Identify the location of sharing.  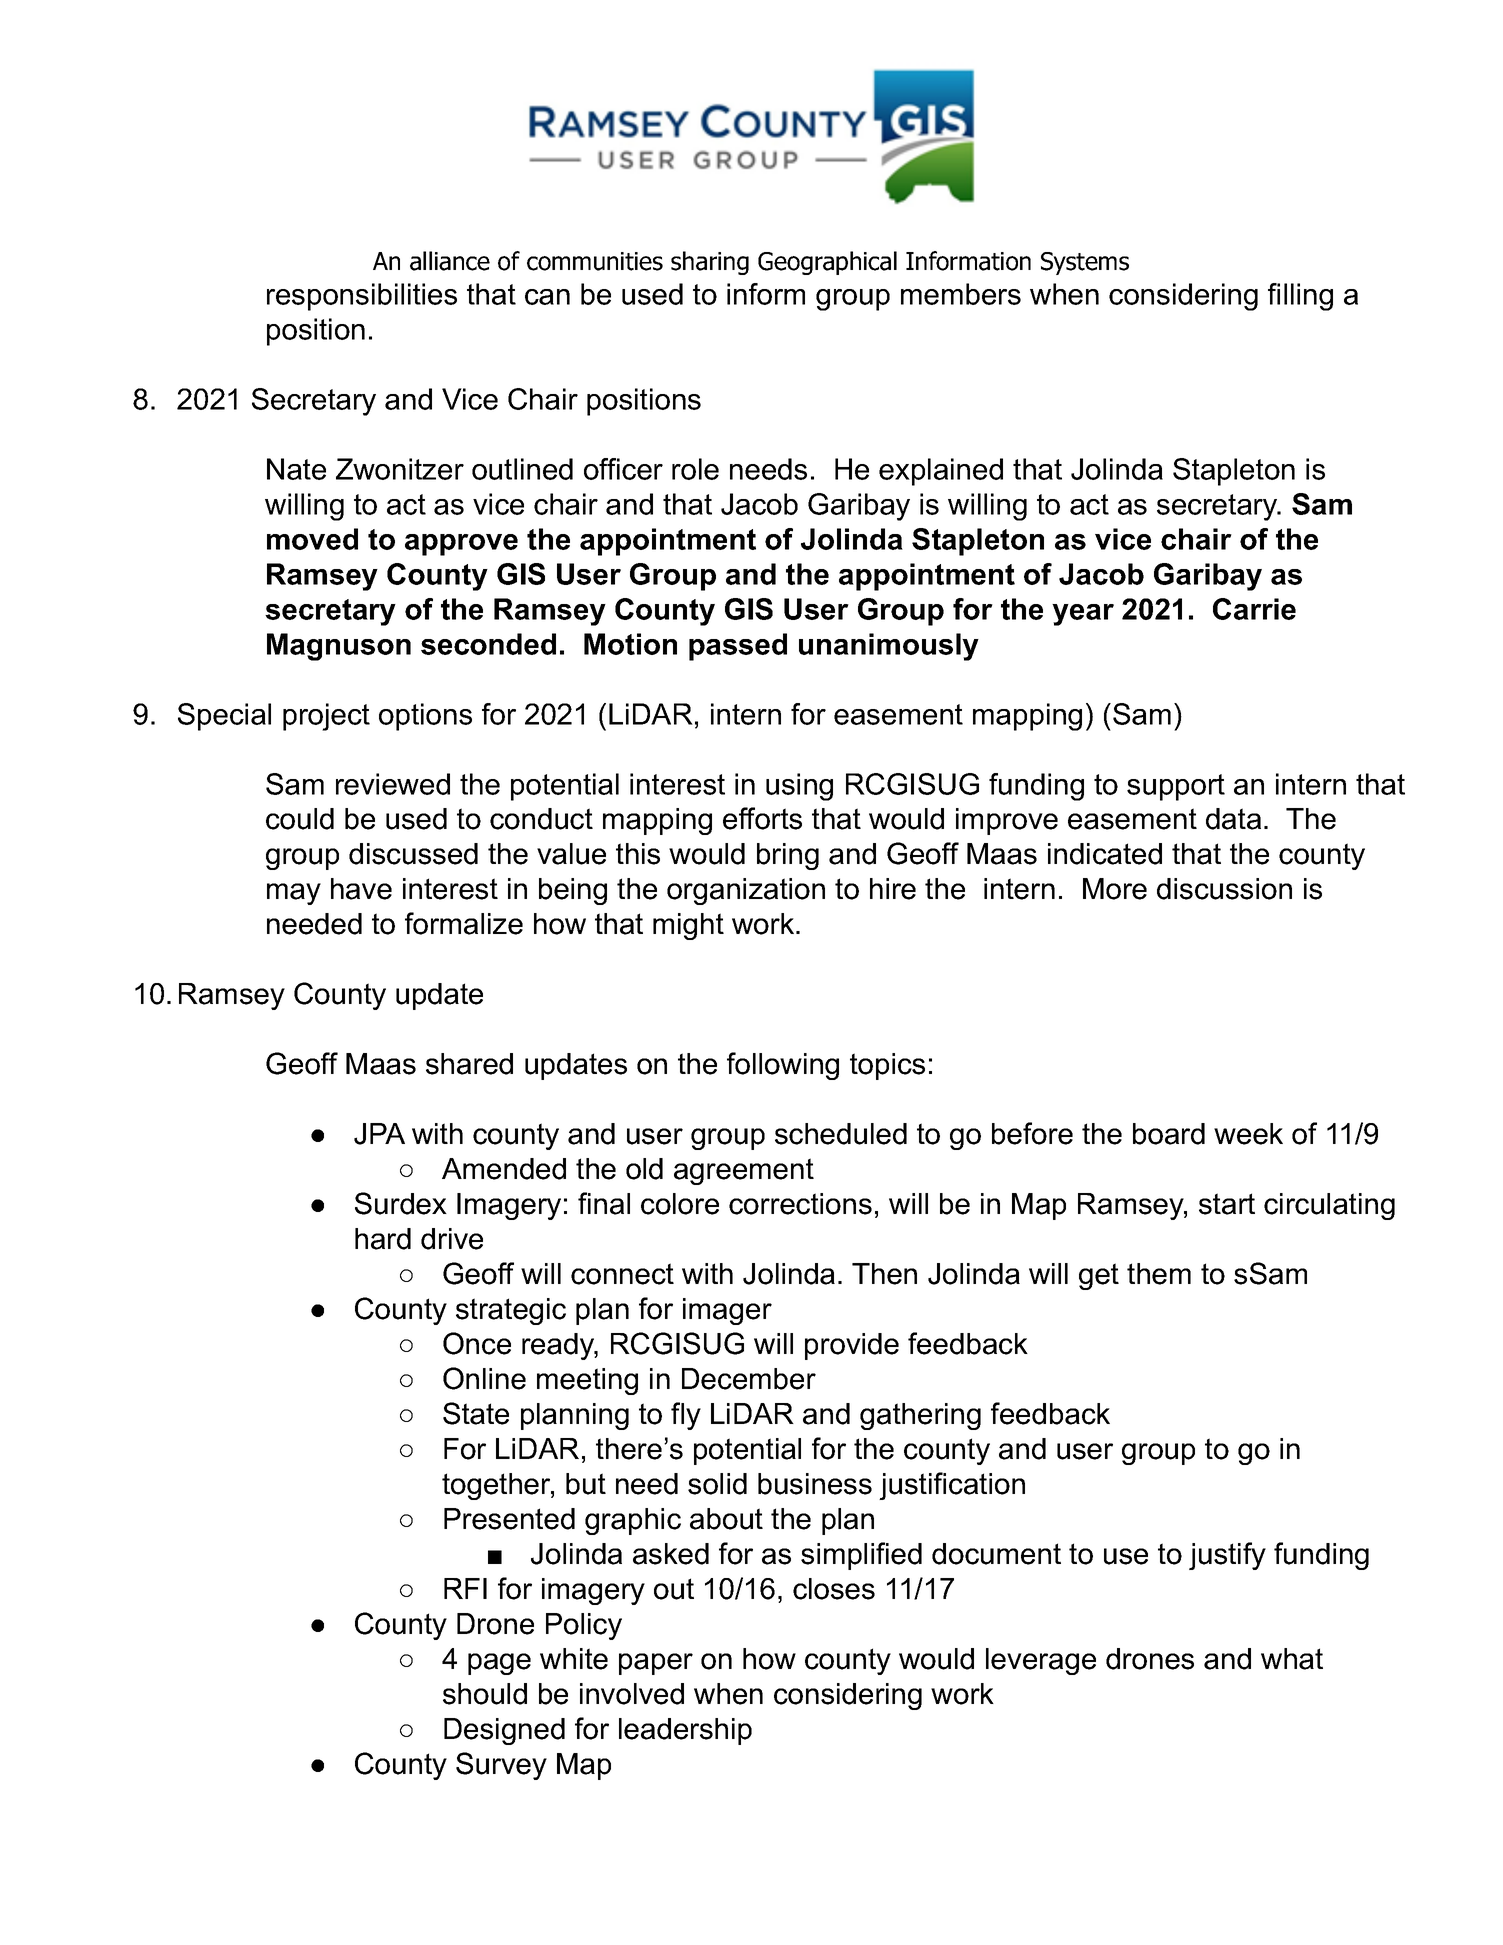
(710, 263).
